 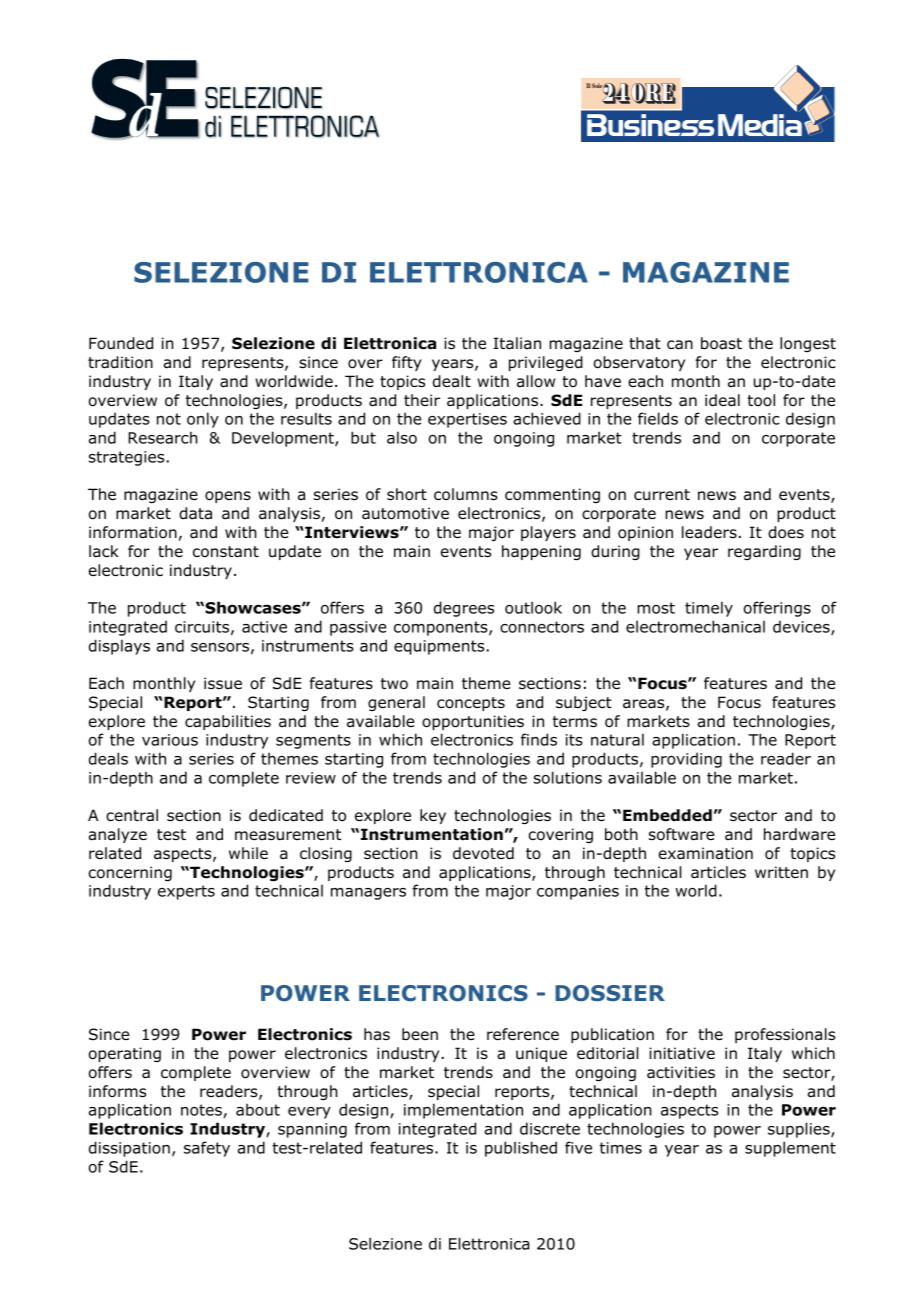 I want to click on boast, so click(x=721, y=343).
